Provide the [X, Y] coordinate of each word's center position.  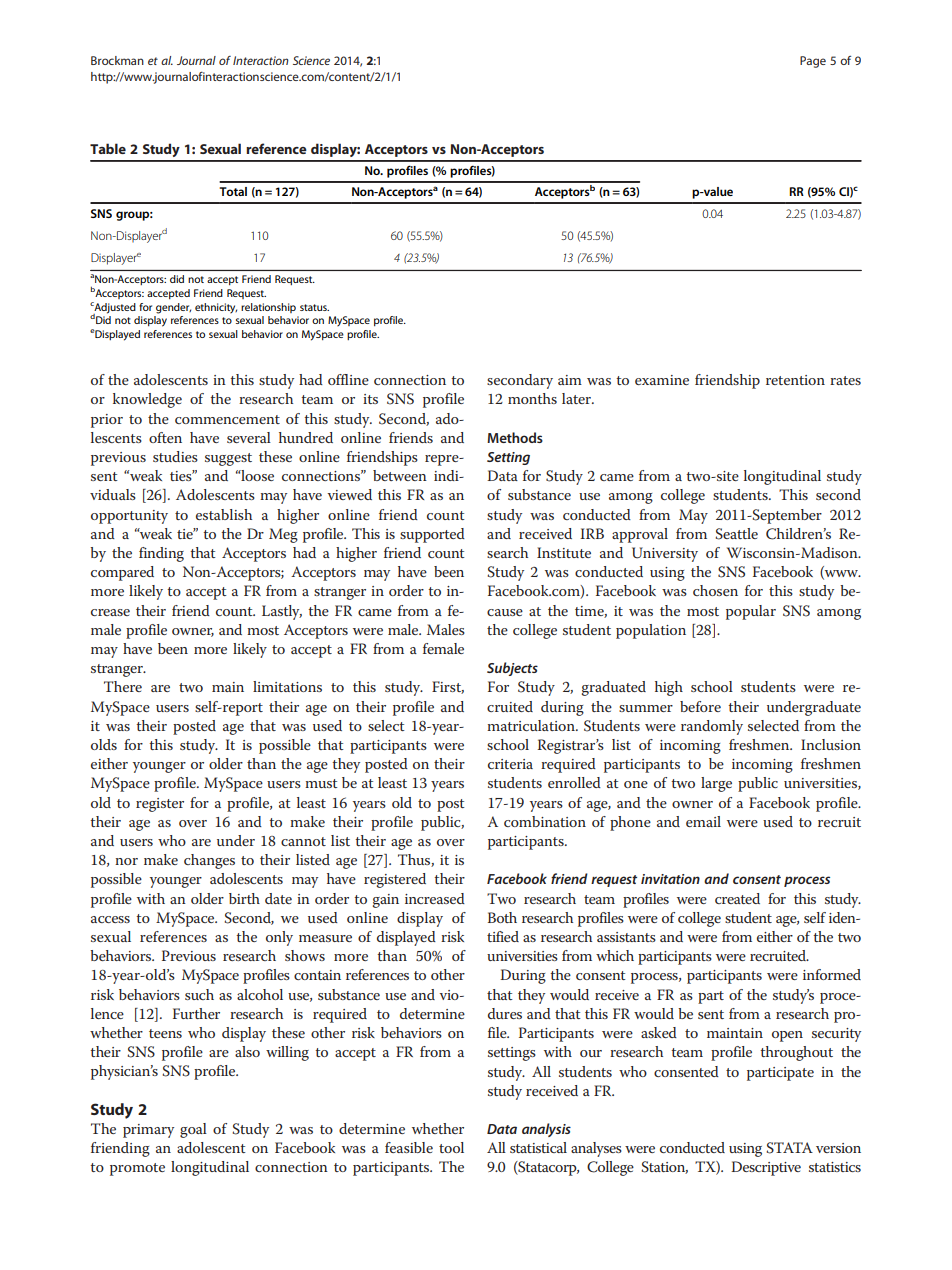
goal [193, 1130]
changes [209, 861]
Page [813, 62]
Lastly [282, 612]
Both [502, 917]
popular [751, 612]
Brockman [117, 60]
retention [795, 380]
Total [233, 191]
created [737, 898]
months [532, 398]
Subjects [512, 669]
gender [173, 308]
